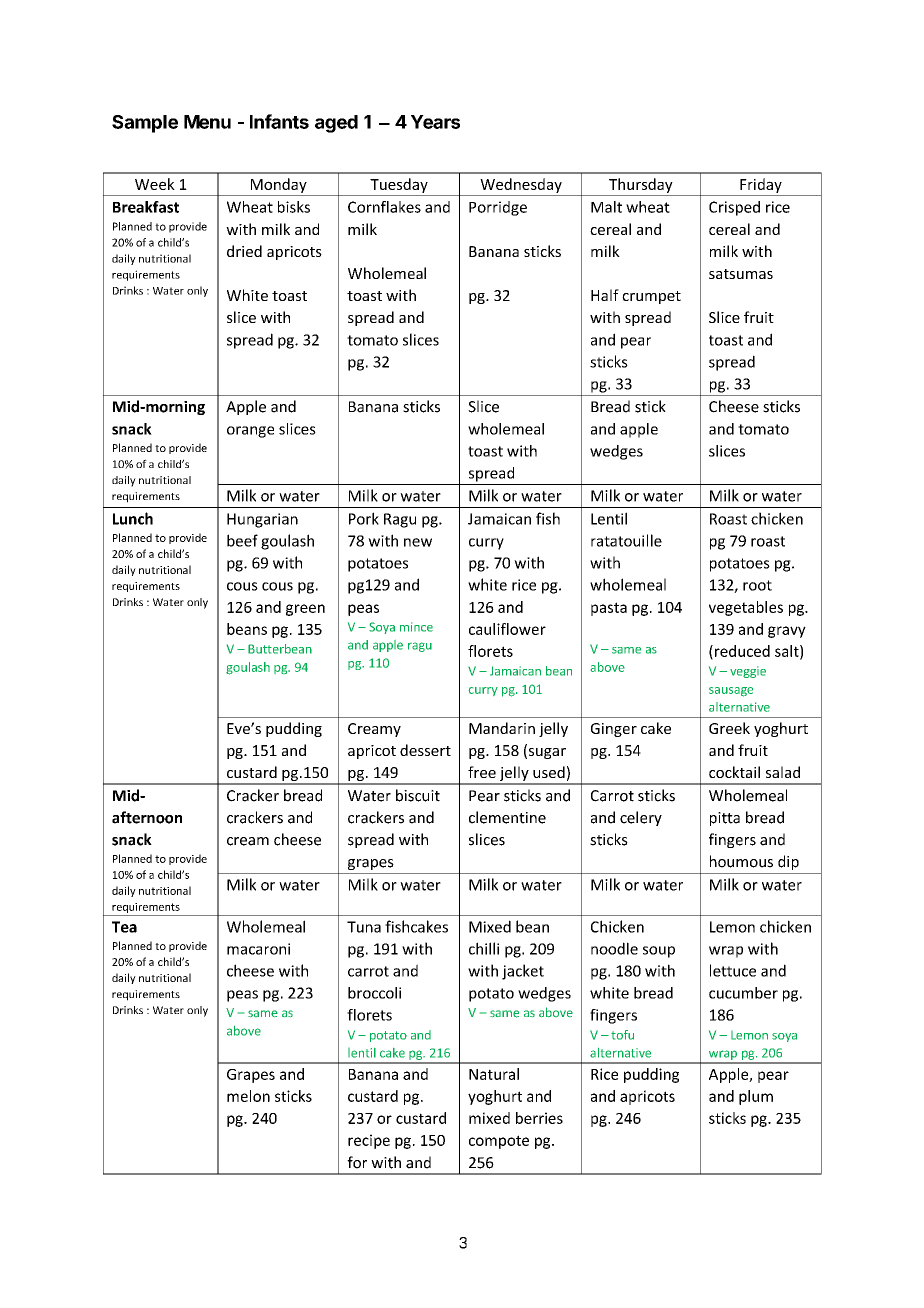  Describe the element at coordinates (242, 540) in the screenshot. I see `beef` at that location.
